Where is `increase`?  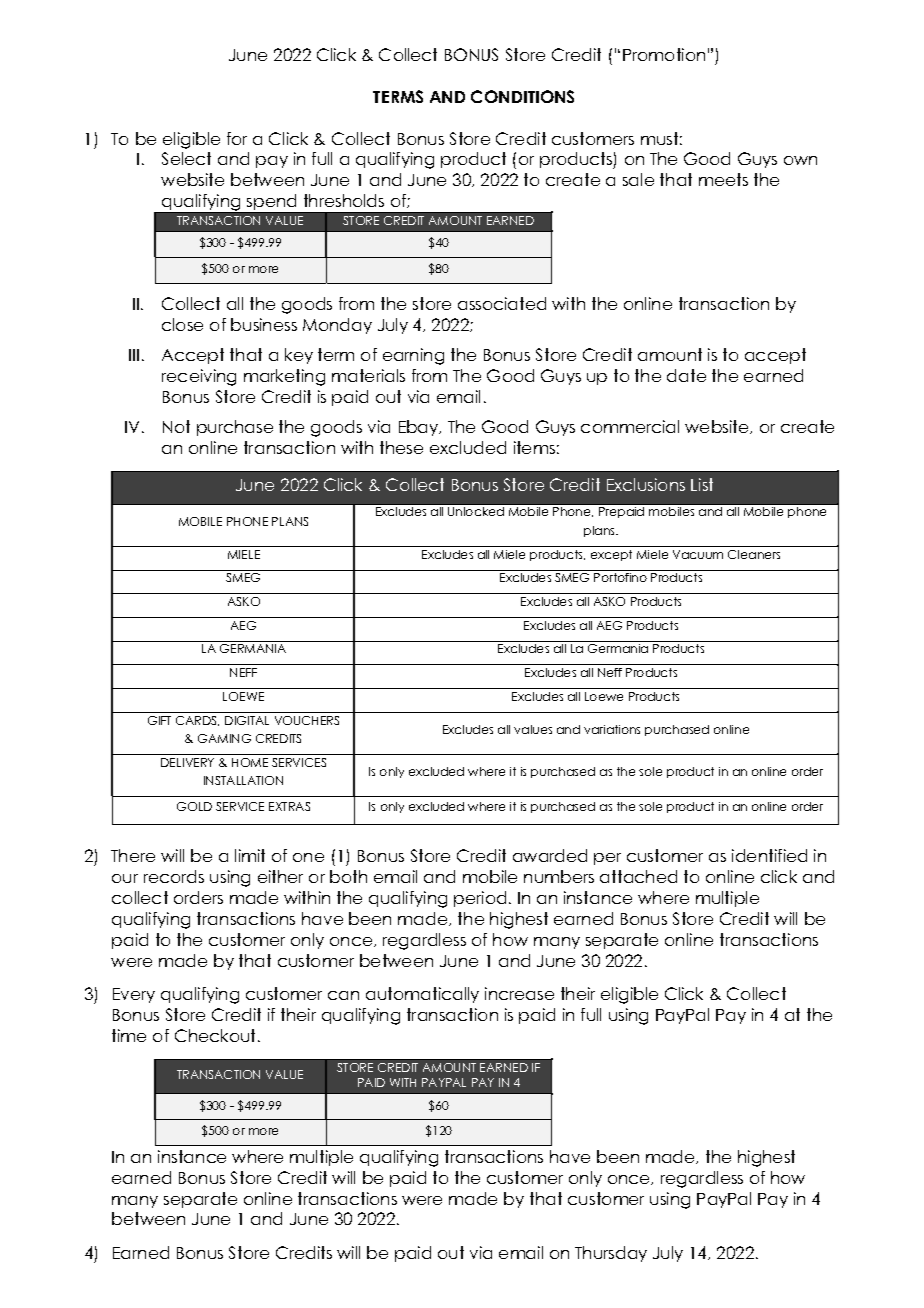
increase is located at coordinates (519, 993).
